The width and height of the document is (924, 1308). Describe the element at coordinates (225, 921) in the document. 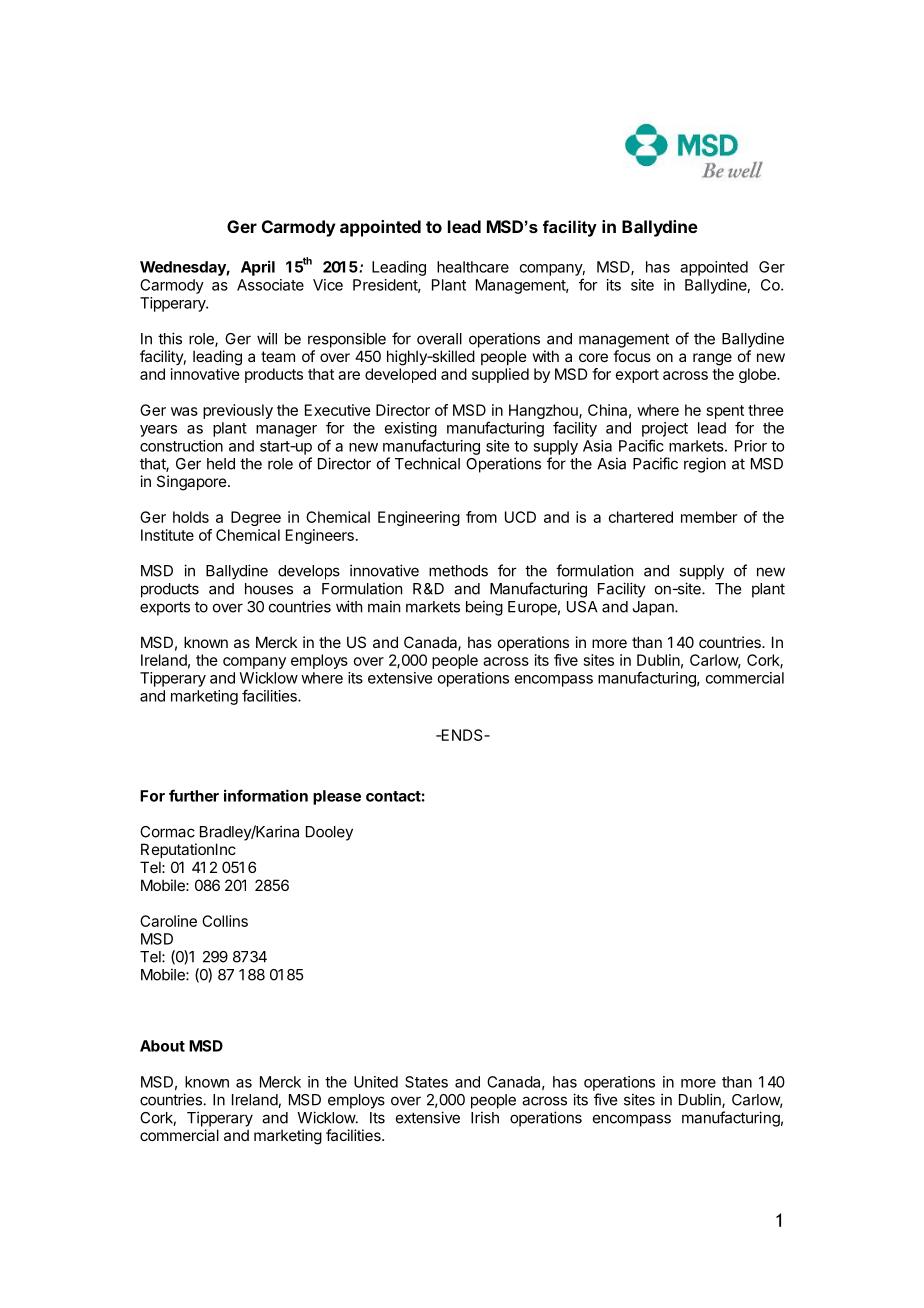

I see `Collins` at that location.
